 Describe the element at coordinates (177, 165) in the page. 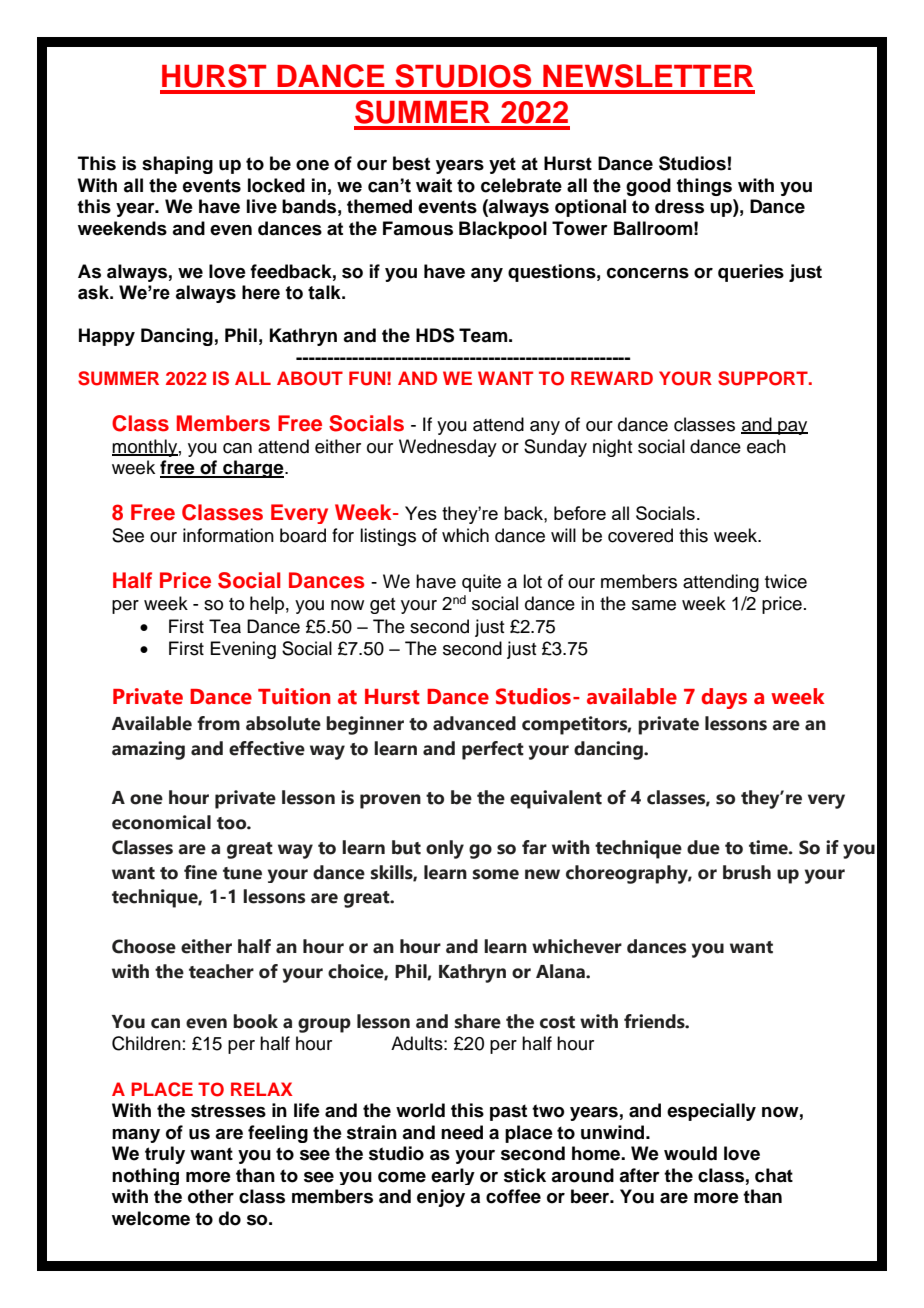

I see `shaping` at that location.
